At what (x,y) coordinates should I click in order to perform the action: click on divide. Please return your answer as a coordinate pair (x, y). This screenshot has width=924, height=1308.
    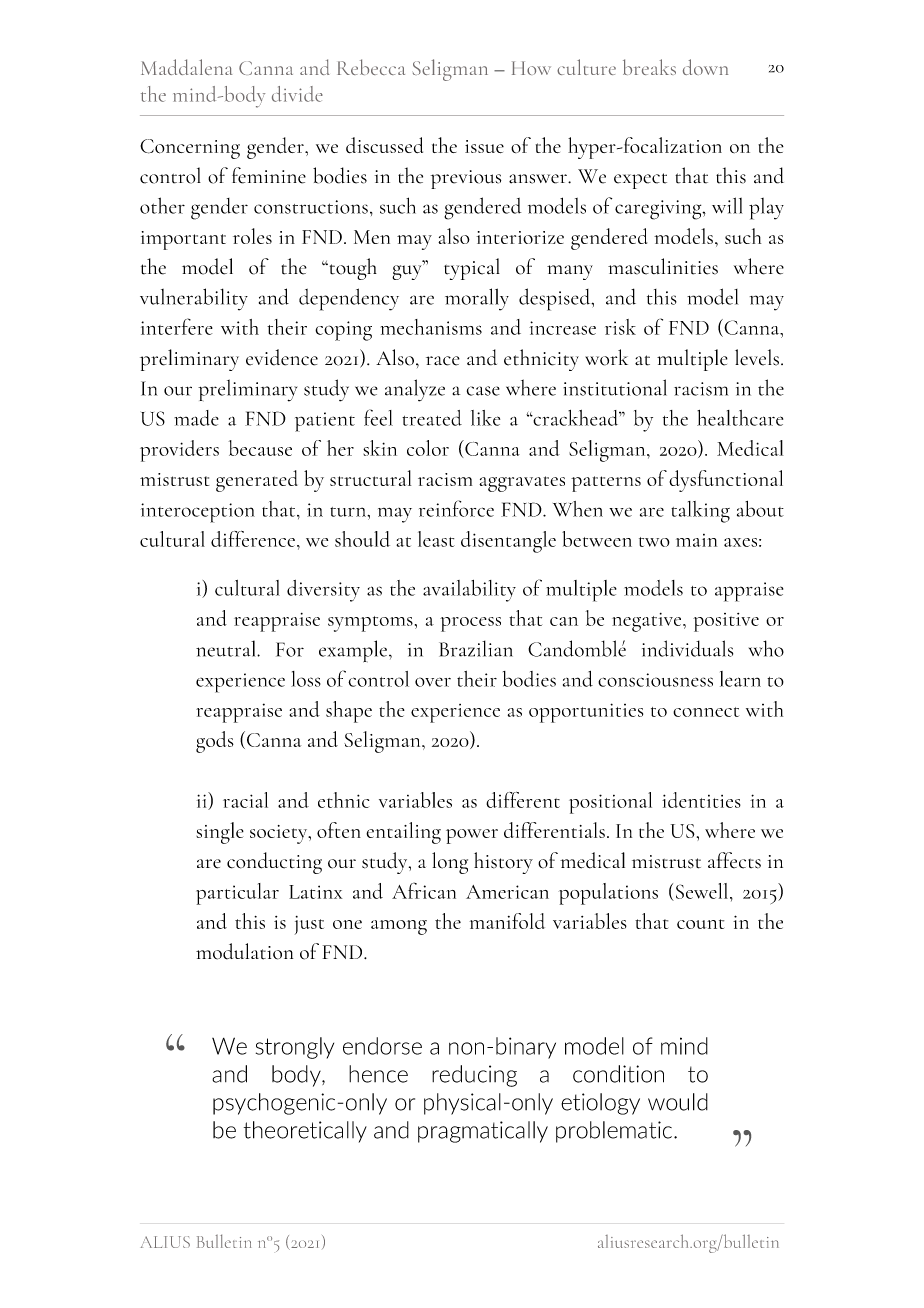
    Looking at the image, I should click on (297, 94).
